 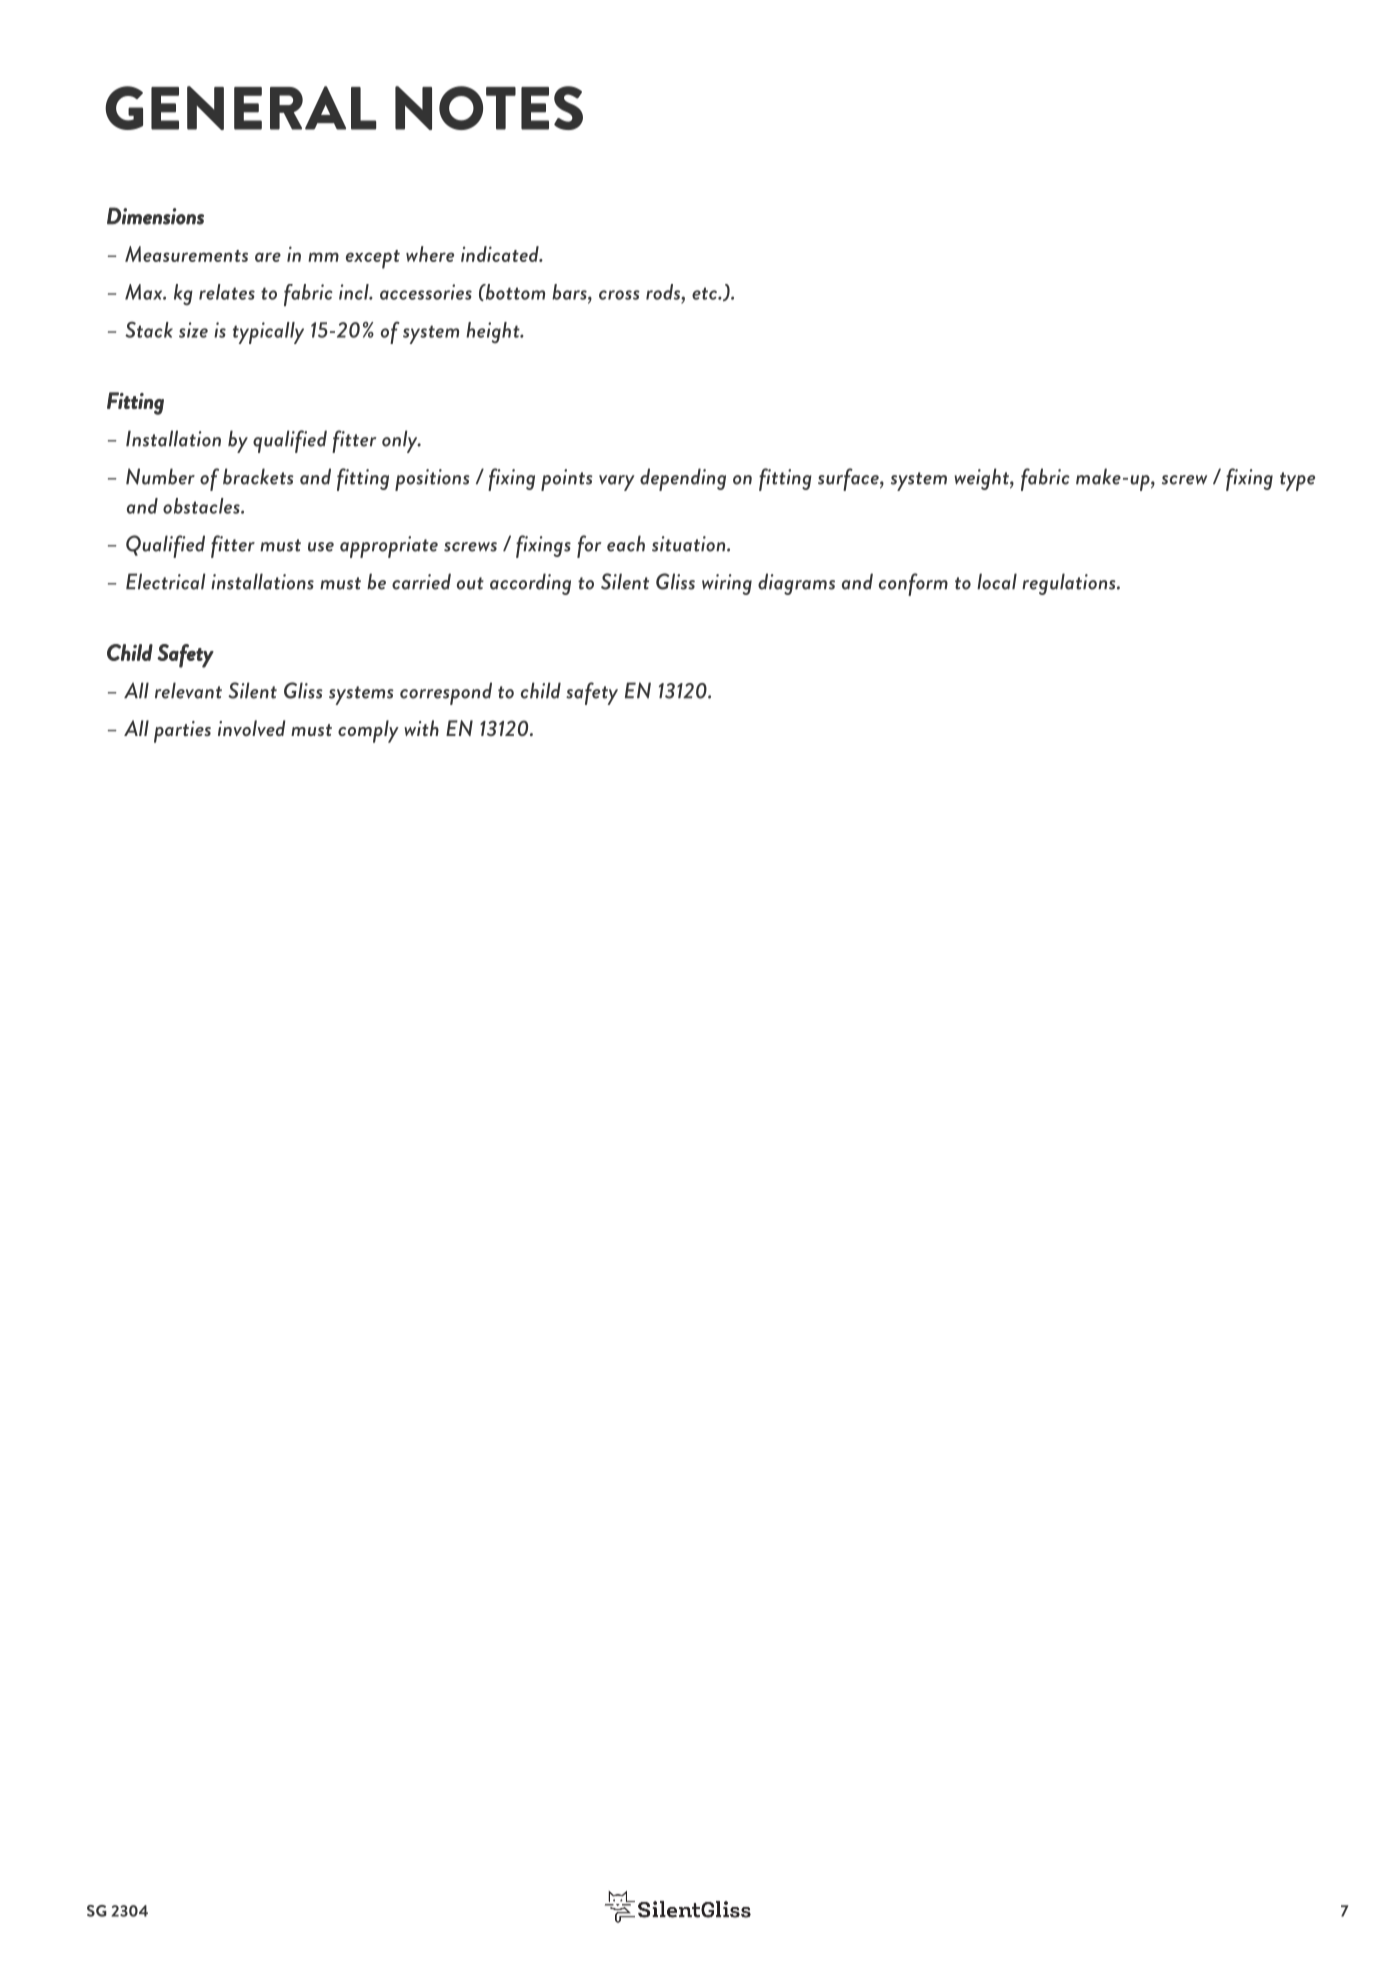 What do you see at coordinates (202, 506) in the document?
I see `obstacles` at bounding box center [202, 506].
